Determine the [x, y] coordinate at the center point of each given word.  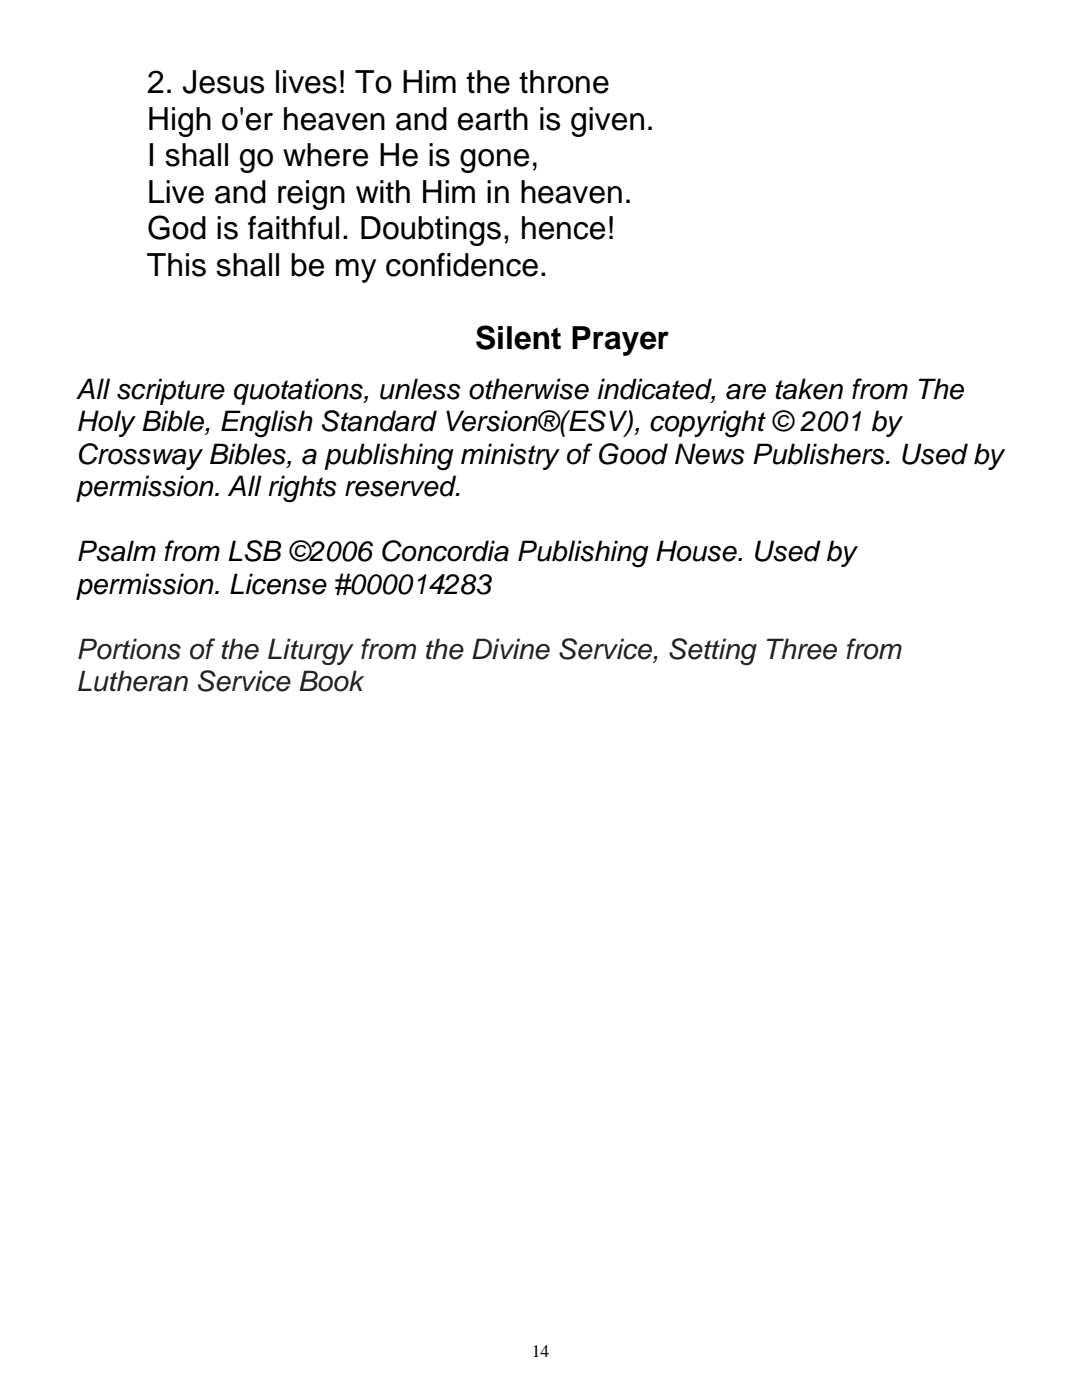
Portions [129, 649]
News [710, 454]
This [176, 265]
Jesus [223, 82]
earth [493, 119]
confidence [462, 265]
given [607, 122]
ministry [510, 456]
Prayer [620, 341]
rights [303, 489]
